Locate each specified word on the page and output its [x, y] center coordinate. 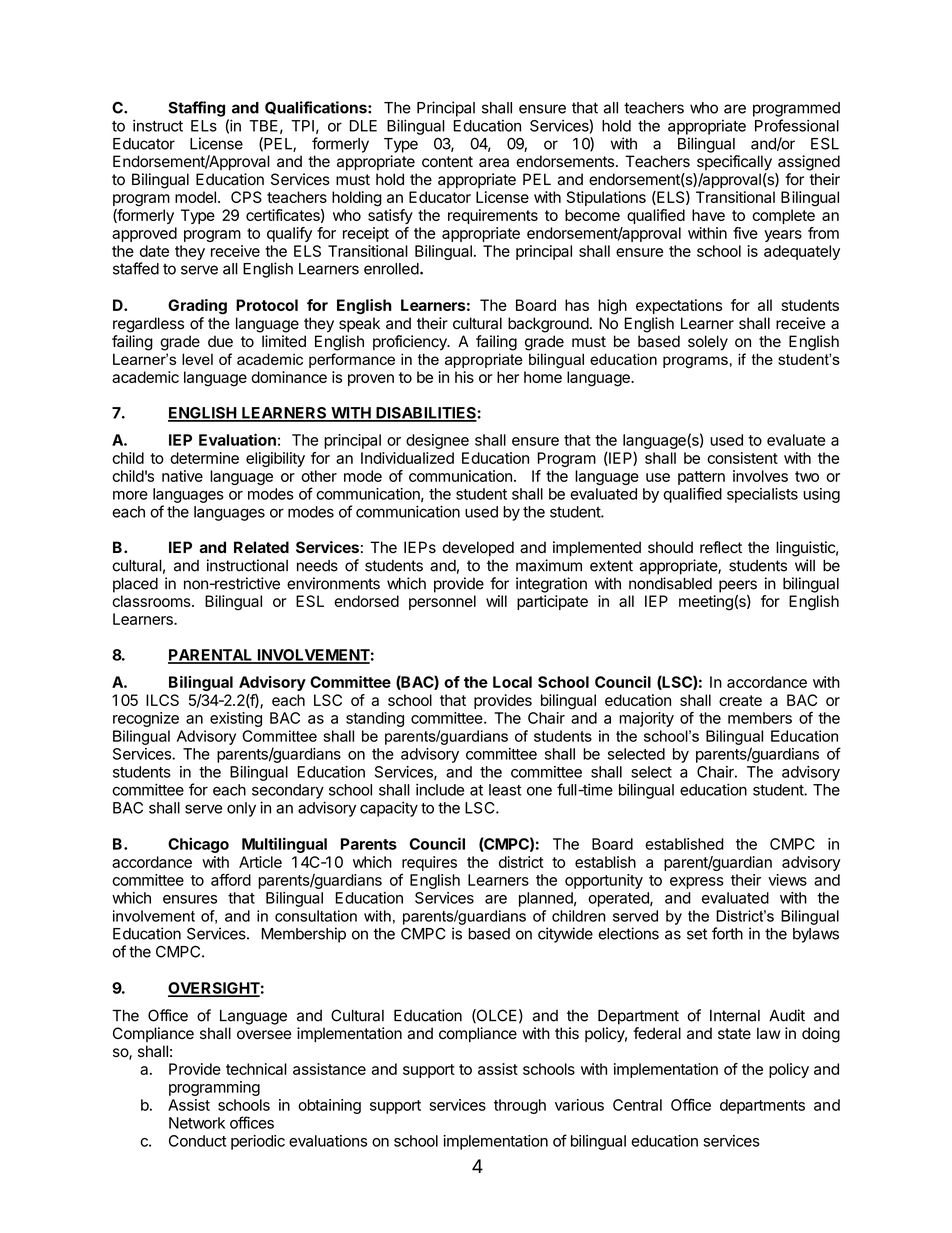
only [241, 809]
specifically [734, 163]
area [494, 163]
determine [204, 458]
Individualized [407, 458]
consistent [742, 458]
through [520, 1106]
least [505, 790]
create [740, 700]
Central [637, 1105]
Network [197, 1123]
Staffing [196, 109]
